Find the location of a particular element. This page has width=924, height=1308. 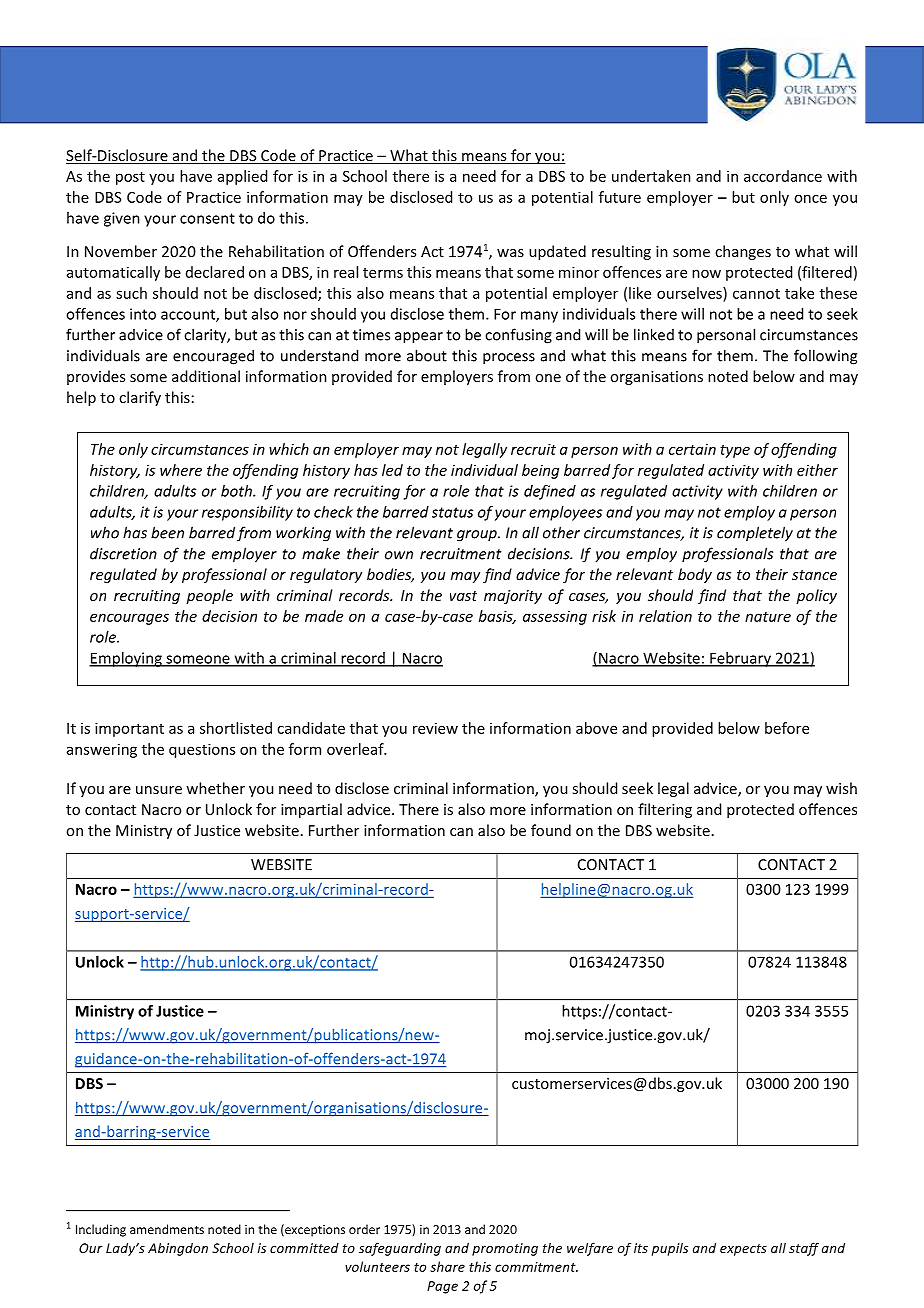

share is located at coordinates (447, 1266).
